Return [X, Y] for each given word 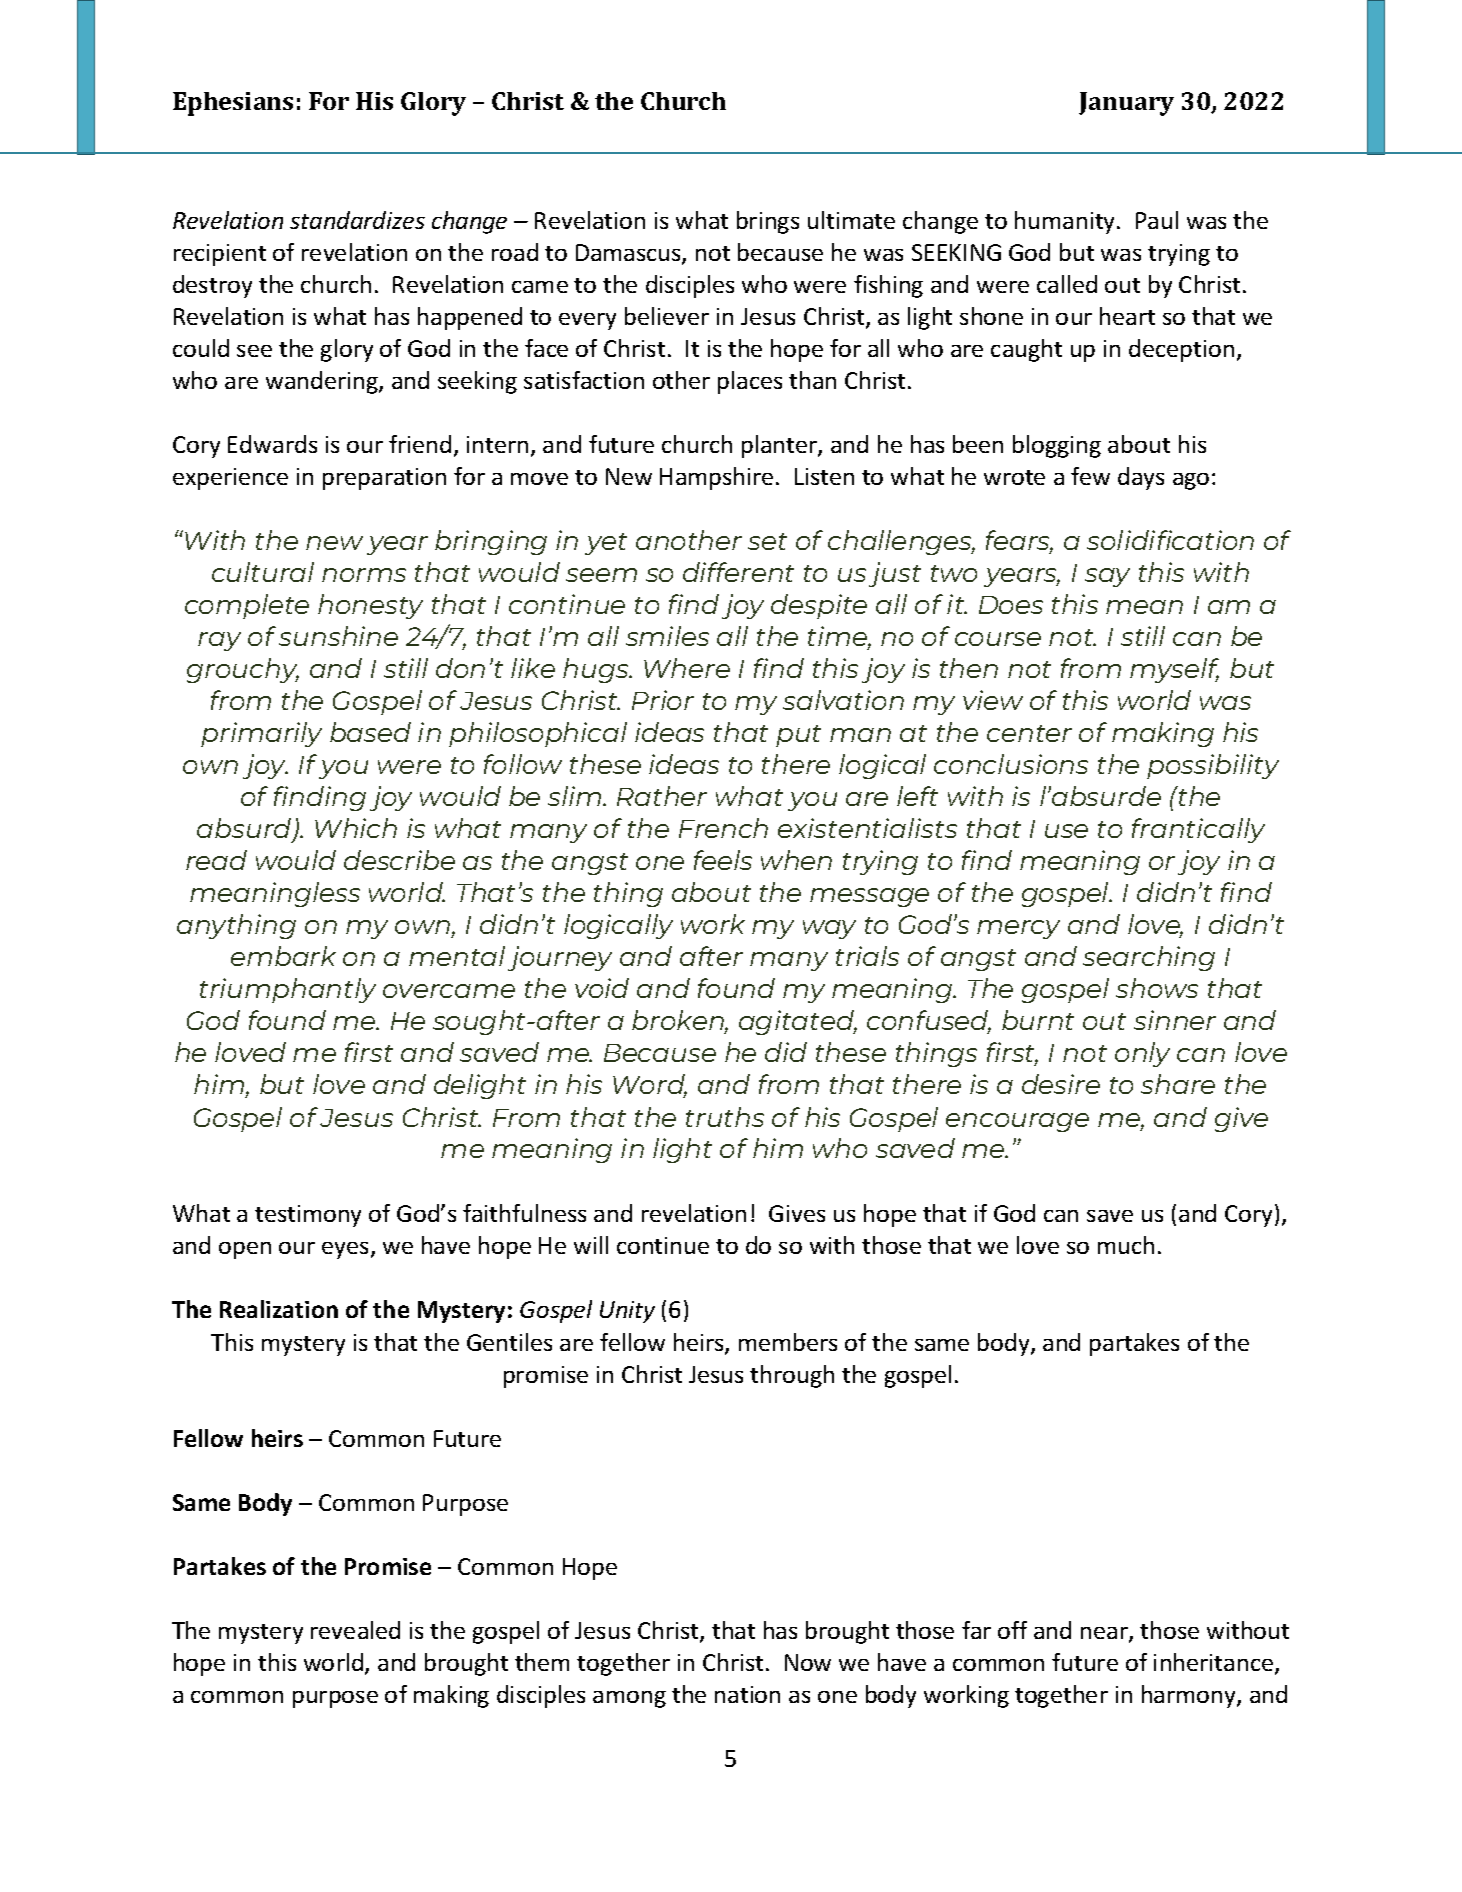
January [1126, 104]
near [1105, 1634]
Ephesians [233, 104]
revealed [355, 1630]
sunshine [338, 636]
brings [768, 222]
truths [725, 1117]
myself [1174, 670]
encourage [1017, 1122]
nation [747, 1694]
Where [687, 668]
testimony [308, 1216]
